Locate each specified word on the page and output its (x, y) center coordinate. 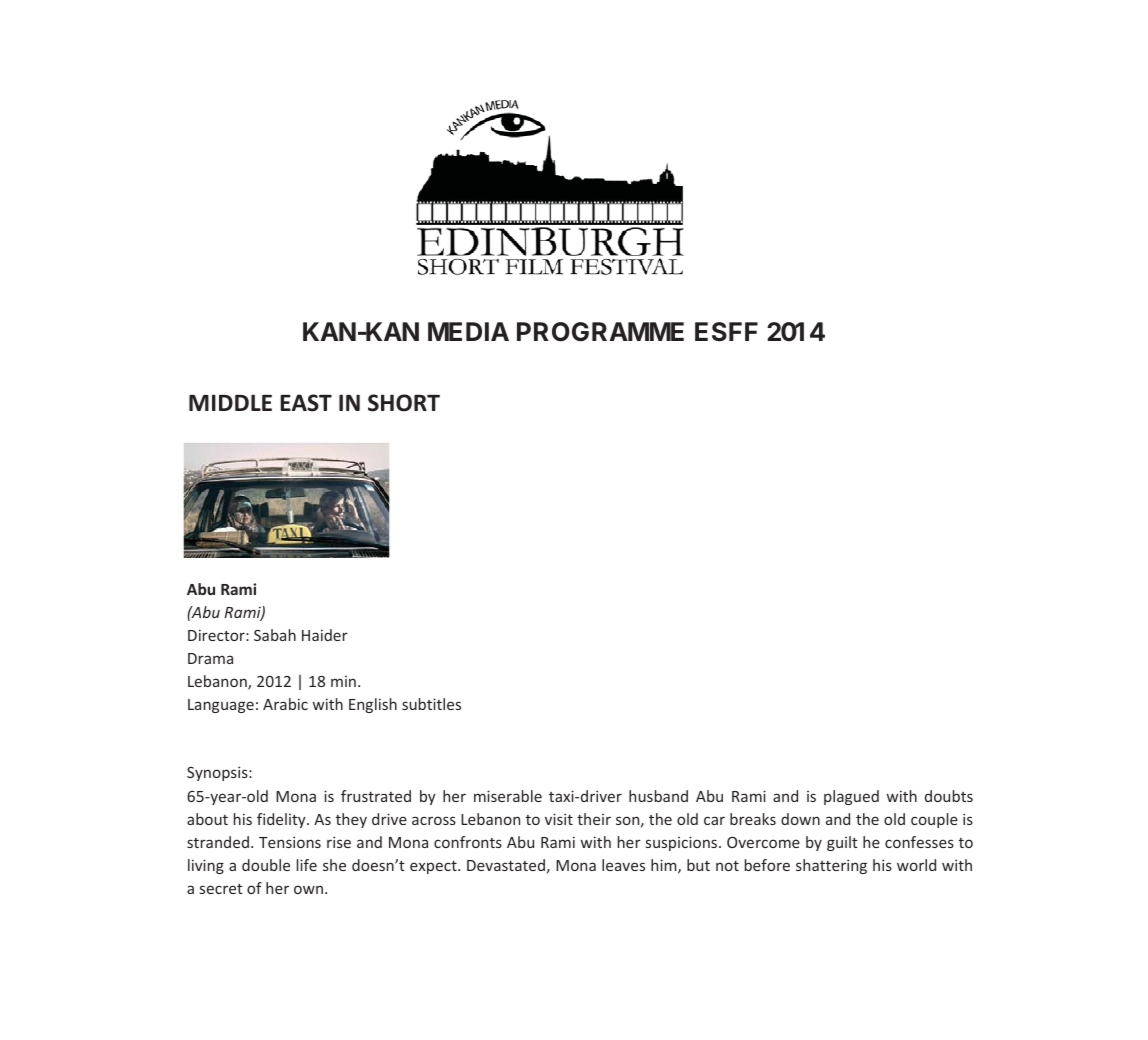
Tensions (290, 842)
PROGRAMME (600, 332)
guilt (842, 843)
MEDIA (468, 331)
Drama (210, 658)
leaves (623, 865)
